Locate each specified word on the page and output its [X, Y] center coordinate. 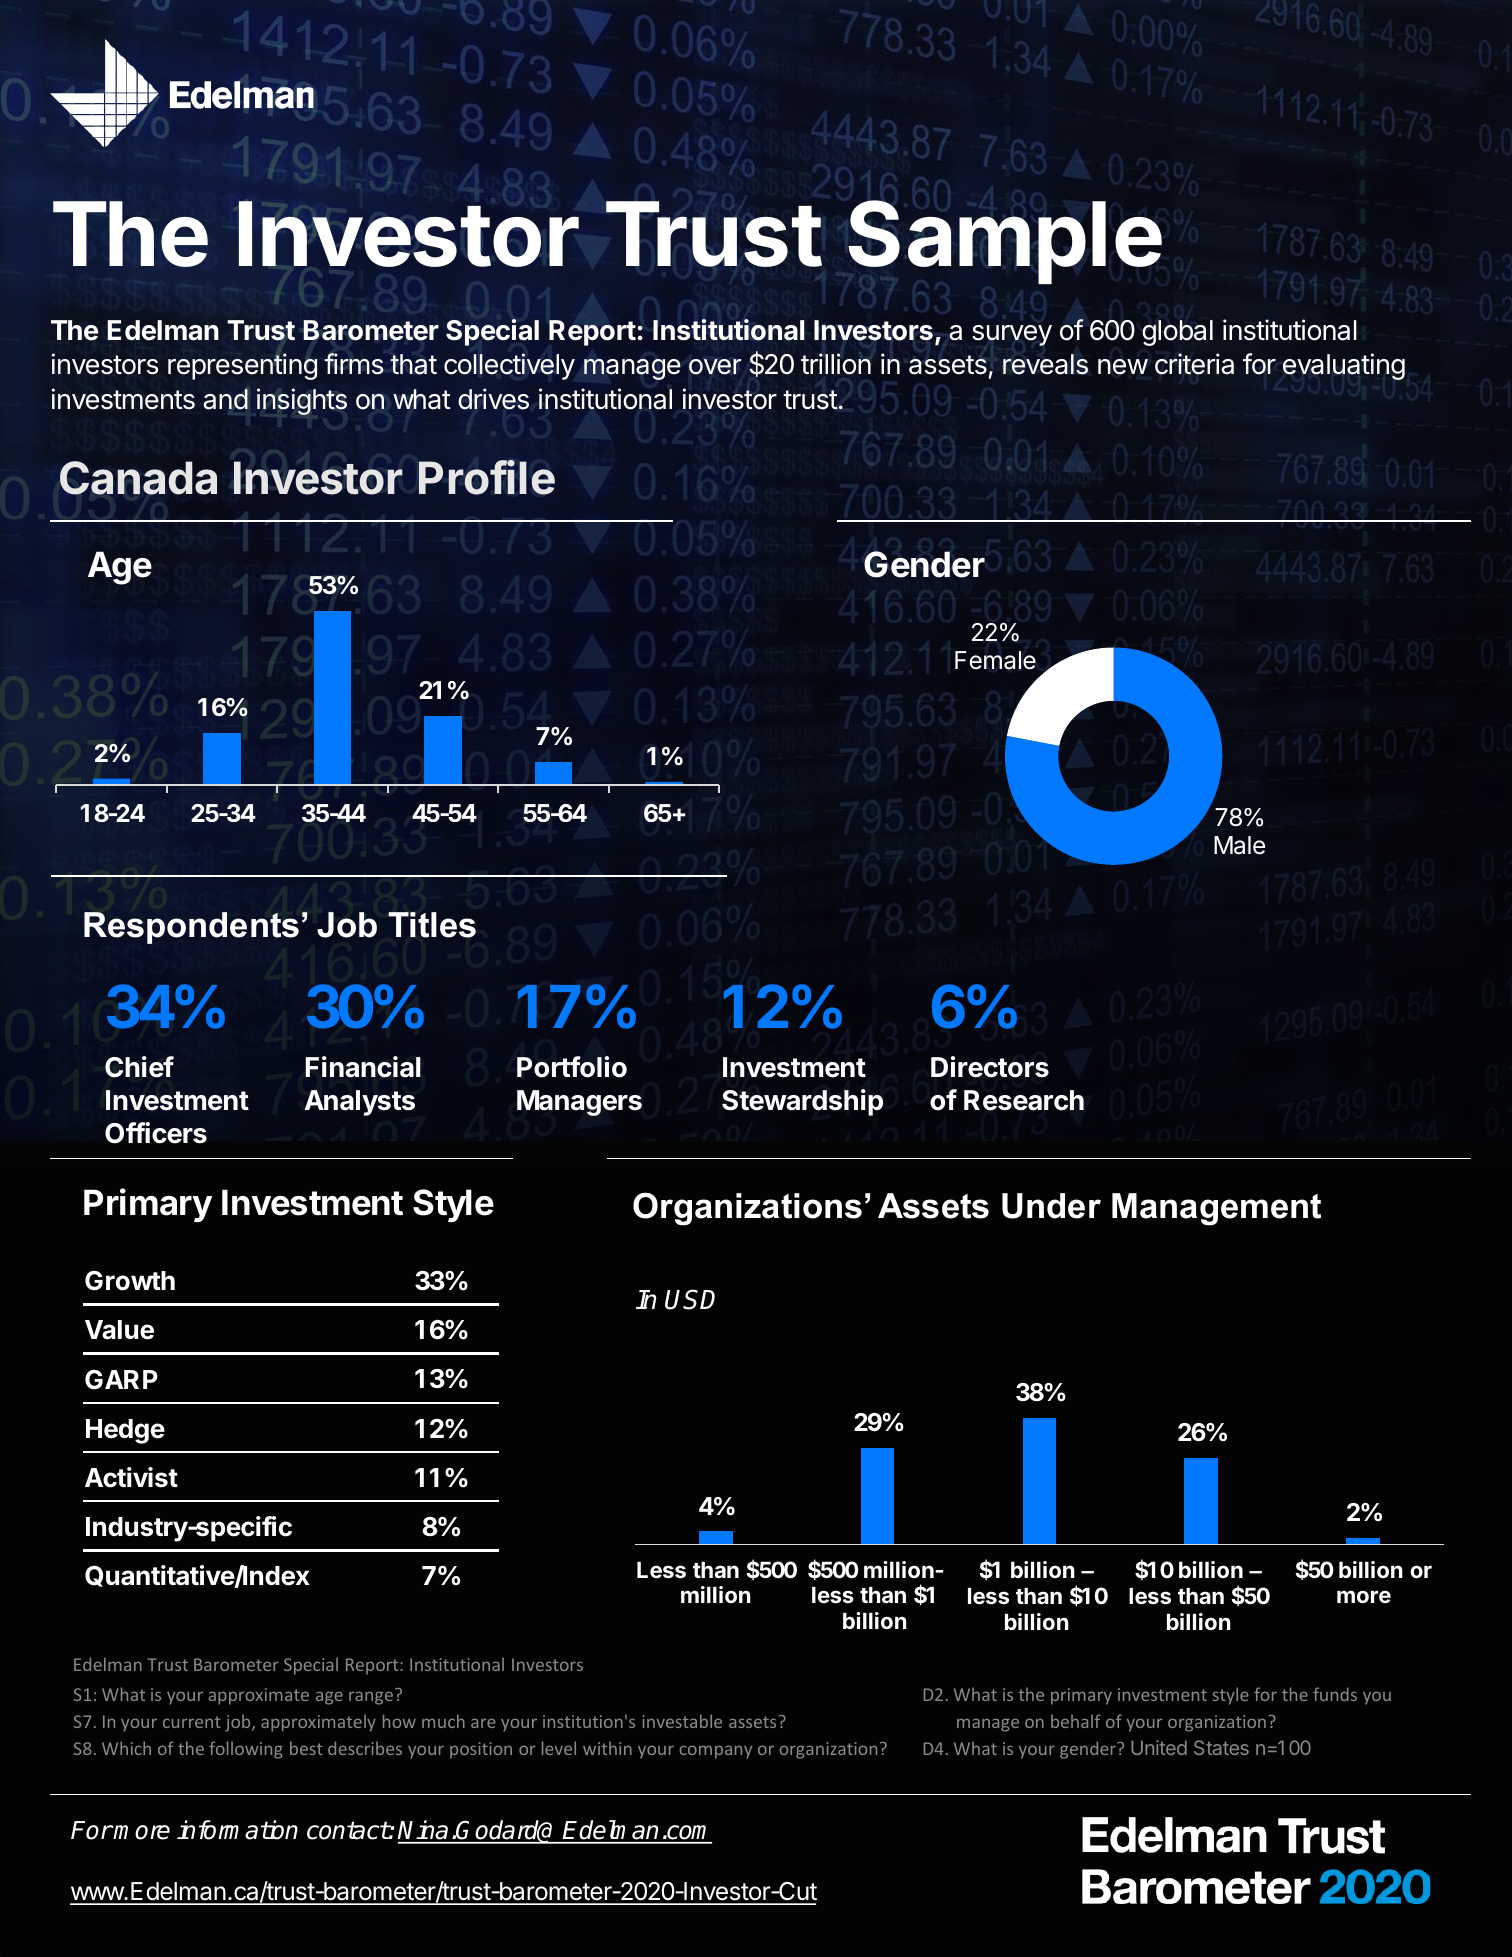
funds [1335, 1694]
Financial [363, 1067]
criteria [1194, 364]
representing [242, 366]
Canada [138, 478]
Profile [487, 477]
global [1177, 333]
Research [1024, 1100]
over [715, 367]
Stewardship [802, 1102]
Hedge [125, 1431]
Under [1051, 1206]
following [246, 1750]
